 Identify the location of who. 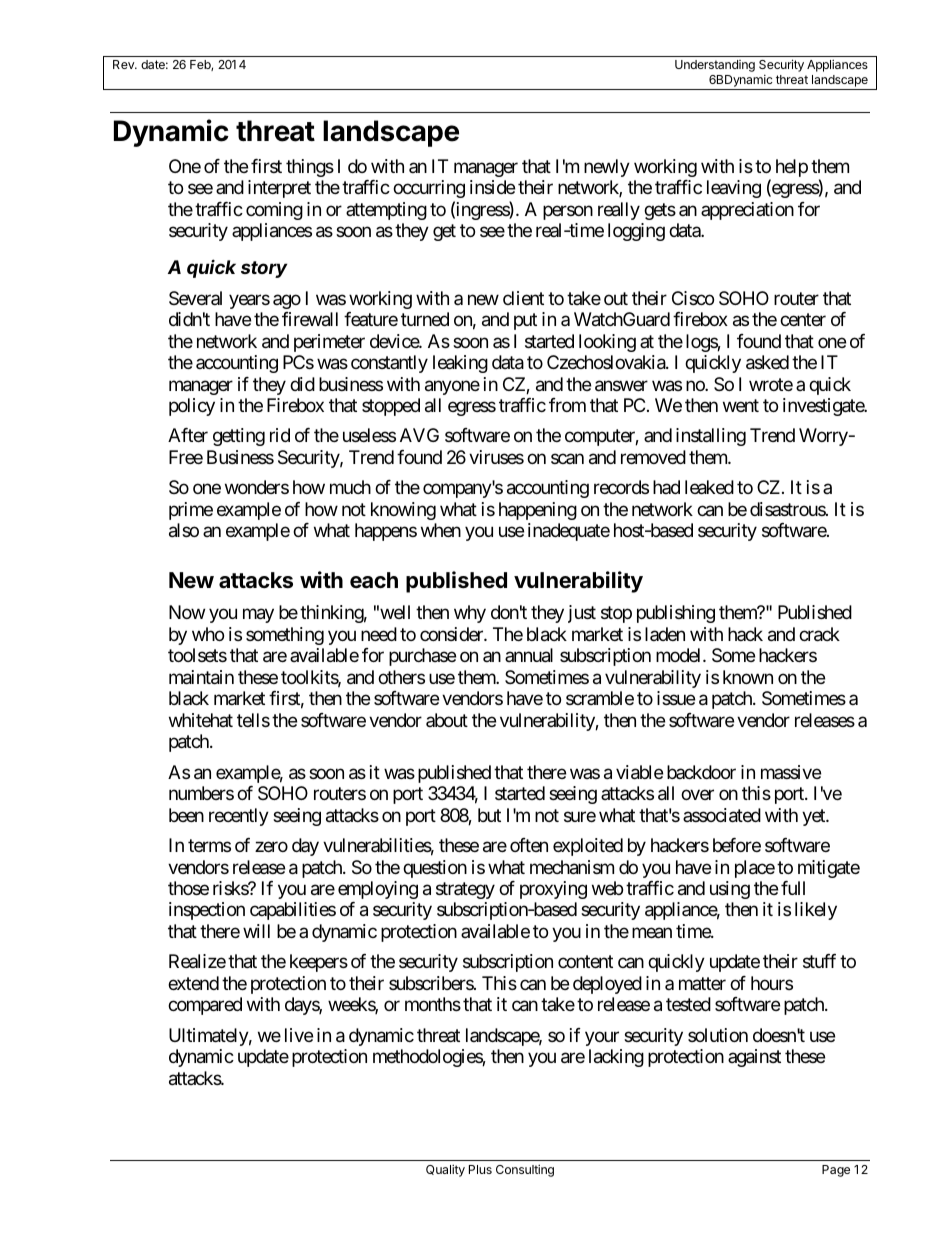
(208, 634).
